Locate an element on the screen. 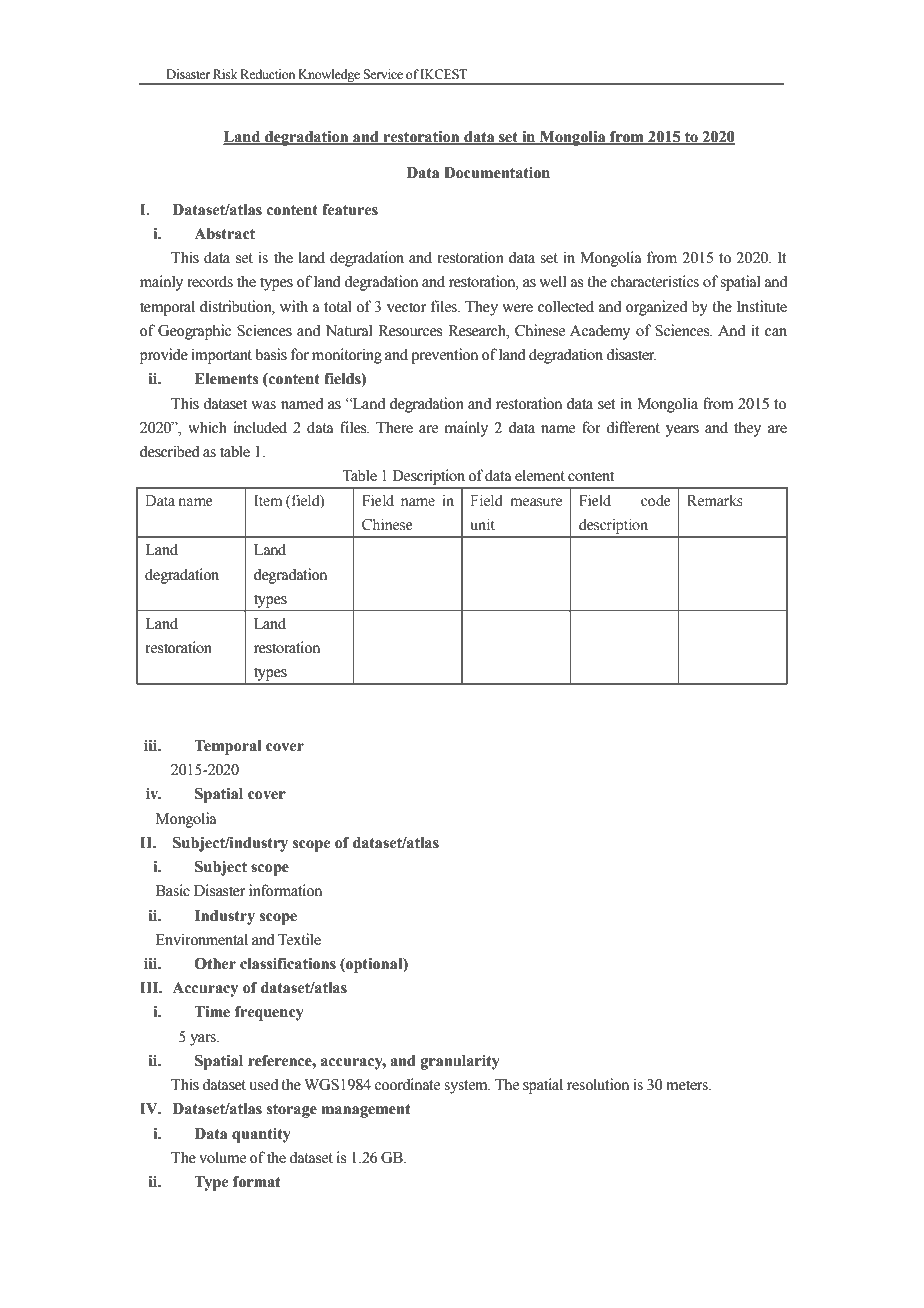  Remarks is located at coordinates (715, 500).
